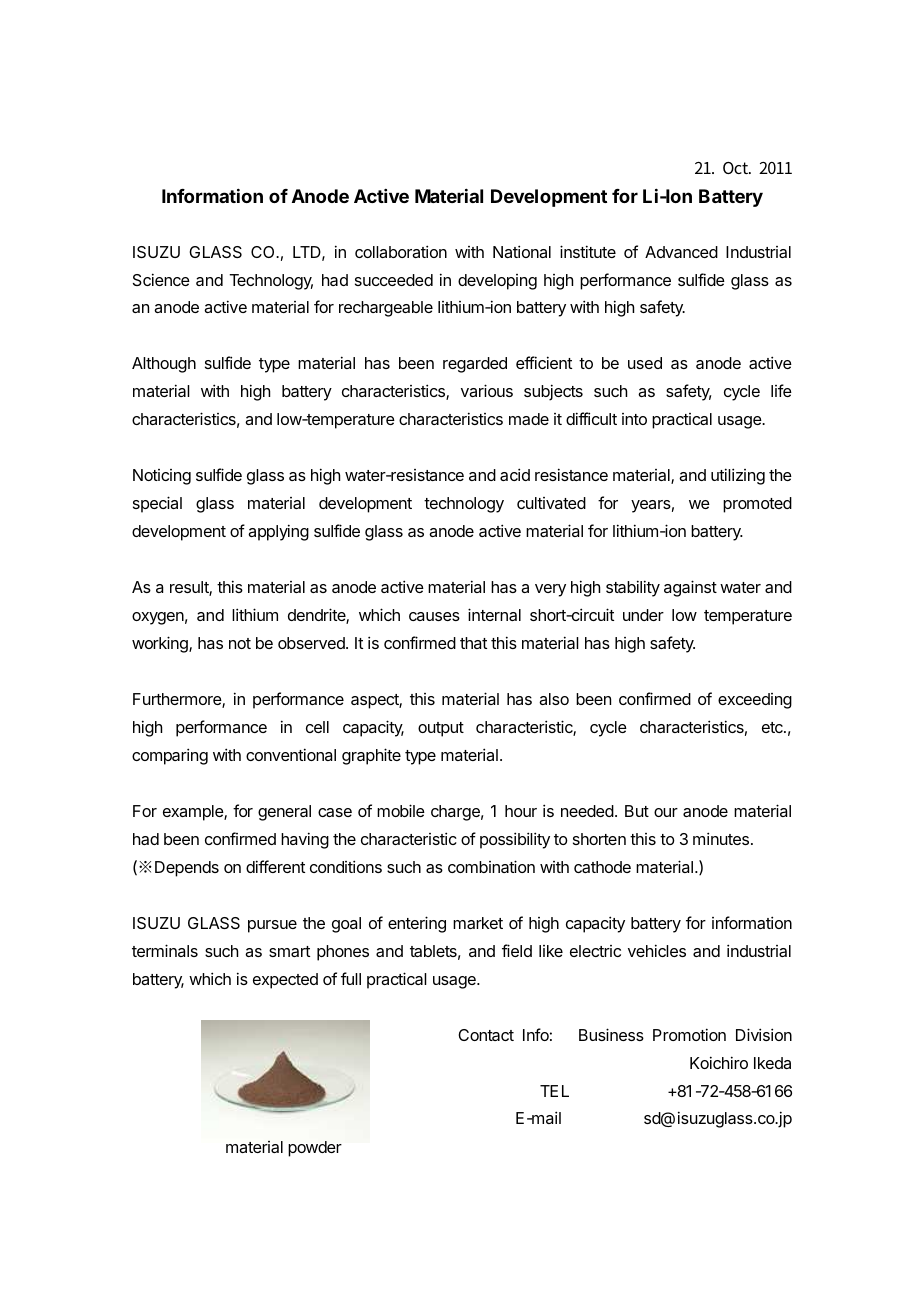  What do you see at coordinates (738, 476) in the page?
I see `utilizing` at bounding box center [738, 476].
